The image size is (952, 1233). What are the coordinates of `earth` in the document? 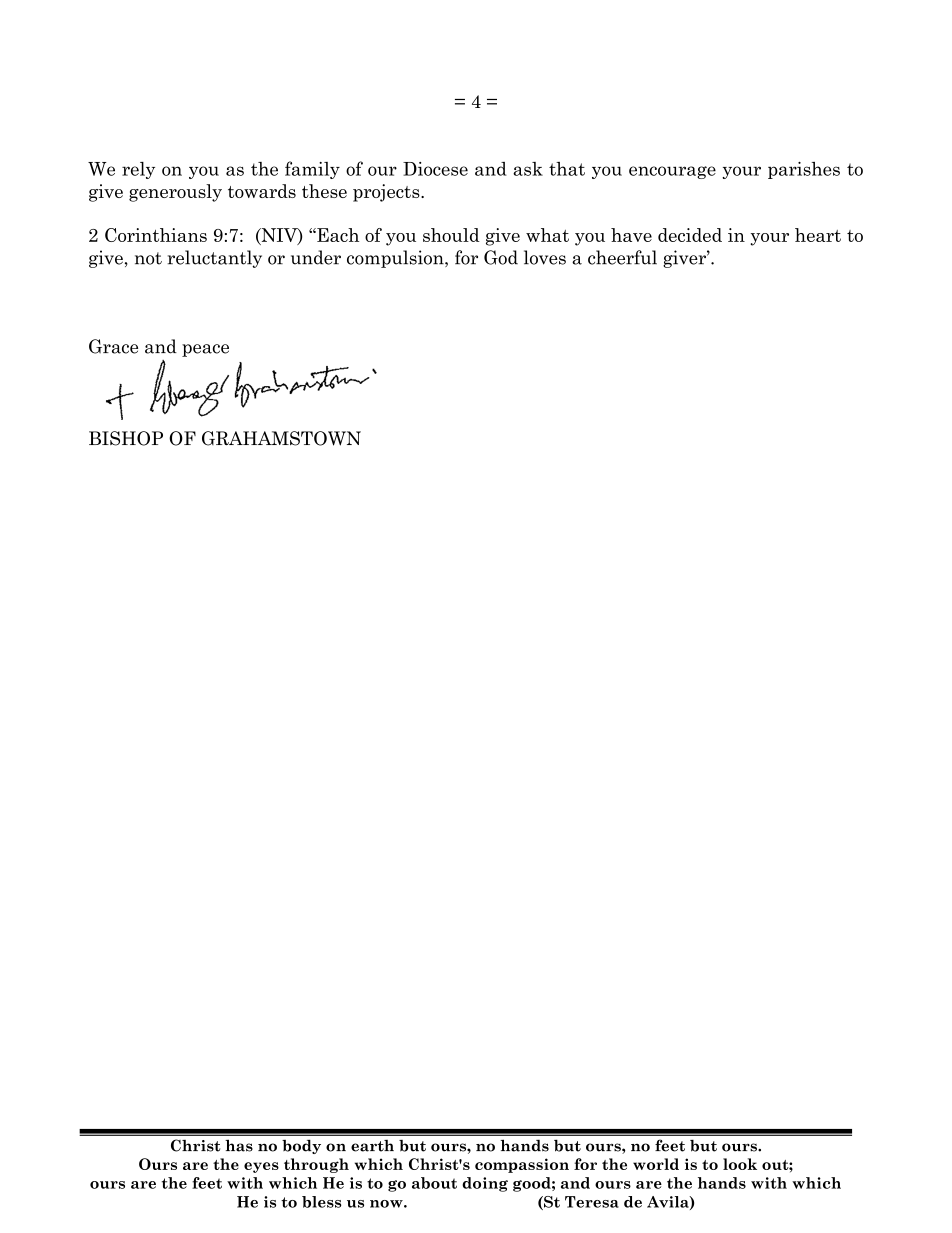 It's located at (372, 1146).
